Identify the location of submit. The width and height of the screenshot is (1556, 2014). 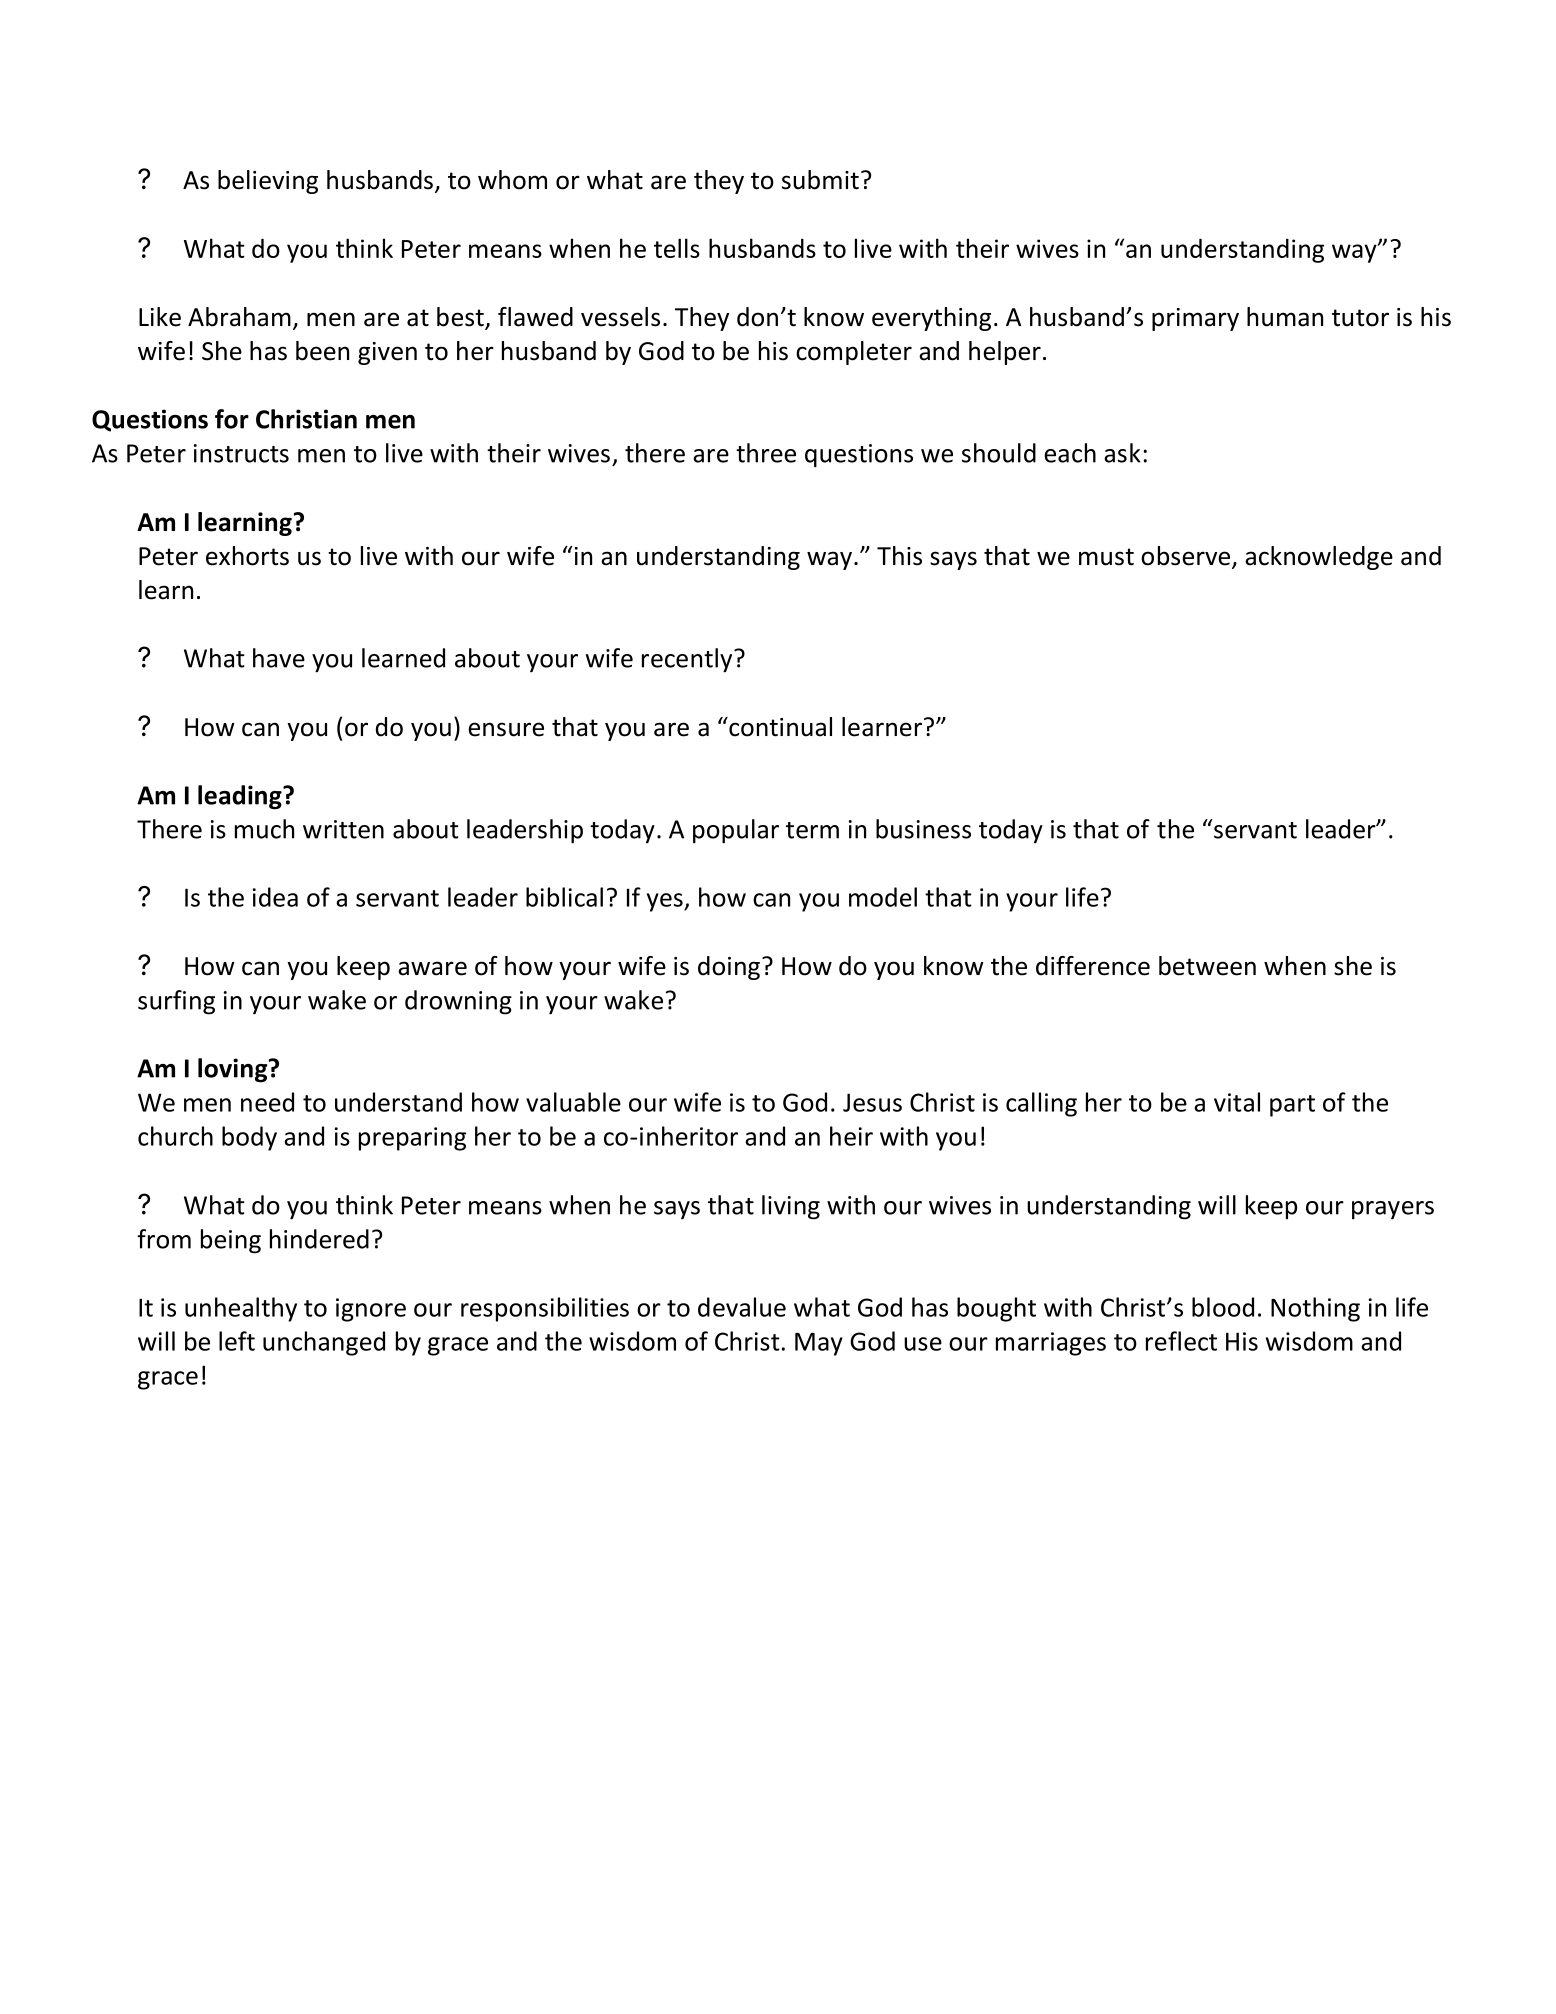
(820, 180).
